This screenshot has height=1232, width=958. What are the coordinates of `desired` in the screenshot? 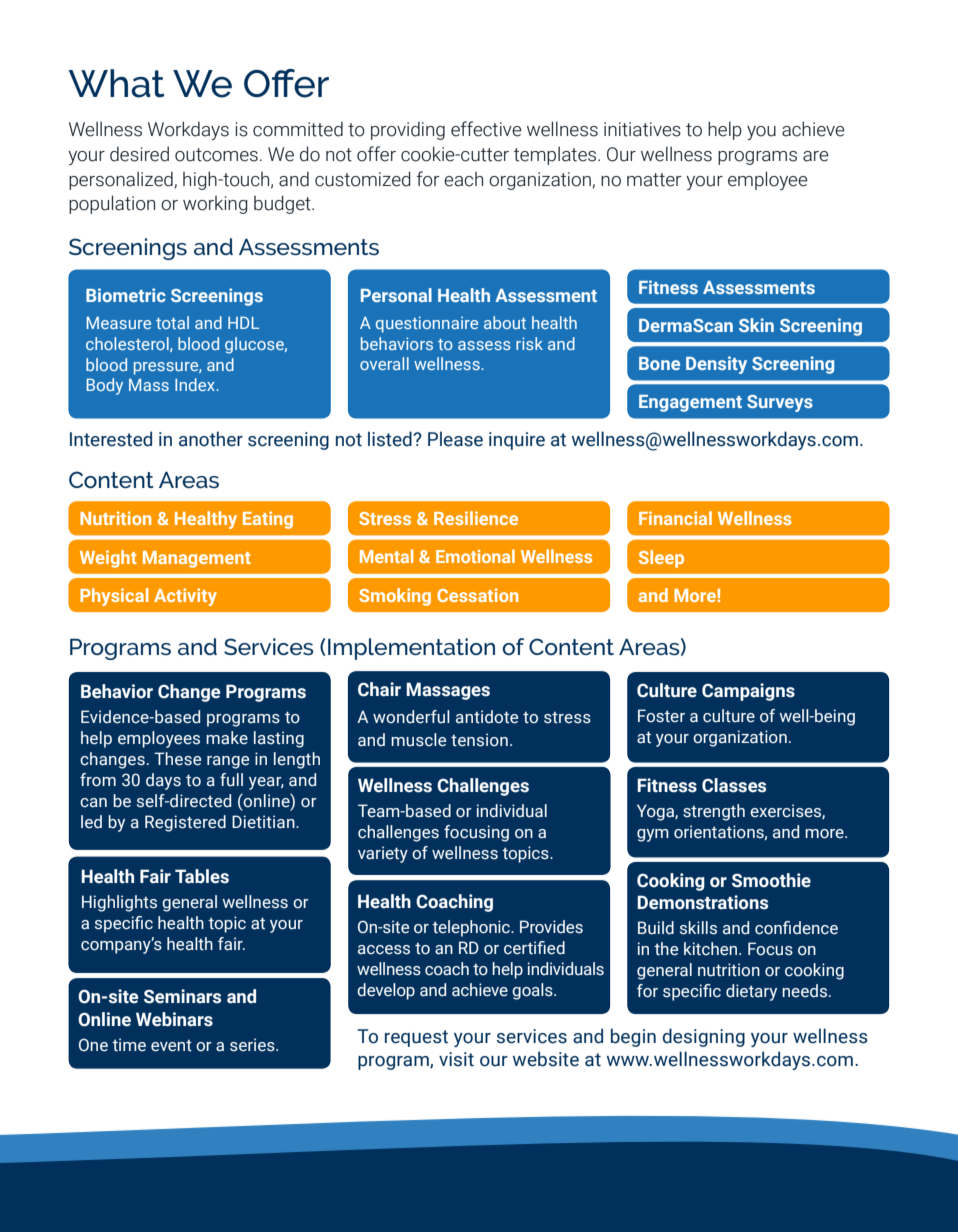 It's located at (139, 154).
